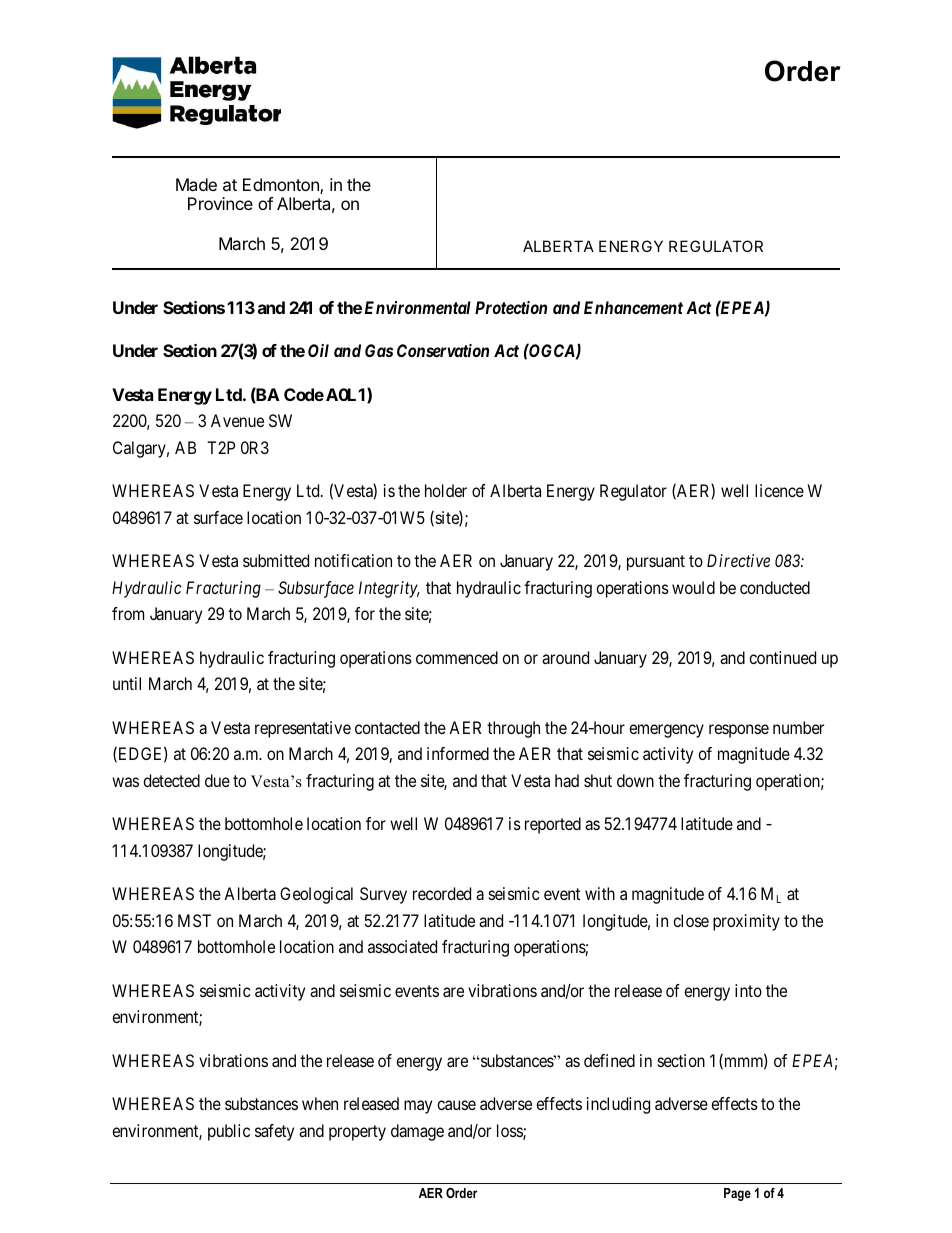 This image has height=1233, width=952. Describe the element at coordinates (737, 1194) in the image. I see `Page` at that location.
